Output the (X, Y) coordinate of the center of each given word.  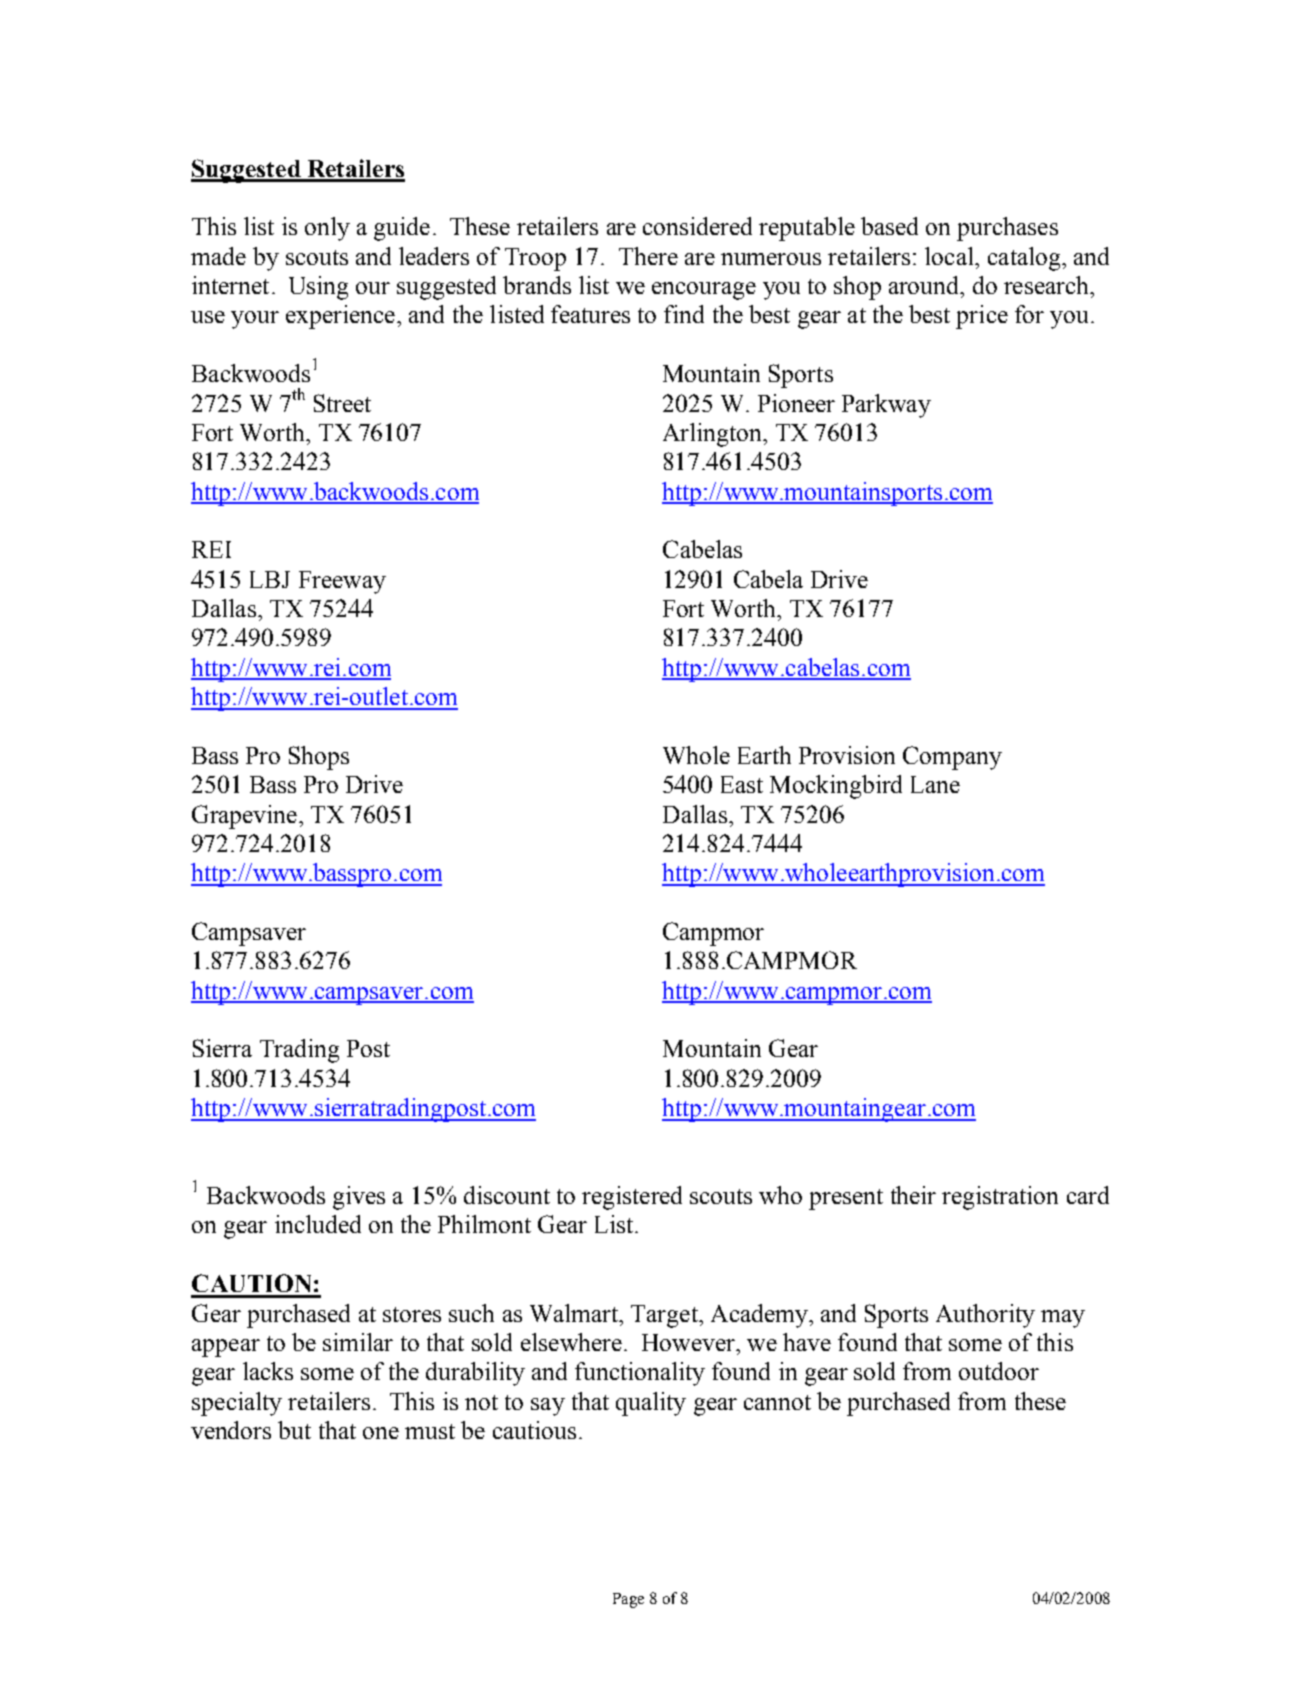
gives (359, 1198)
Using (318, 288)
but (294, 1430)
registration (1000, 1198)
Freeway (342, 582)
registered (632, 1198)
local (950, 256)
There (648, 256)
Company (952, 758)
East (742, 784)
